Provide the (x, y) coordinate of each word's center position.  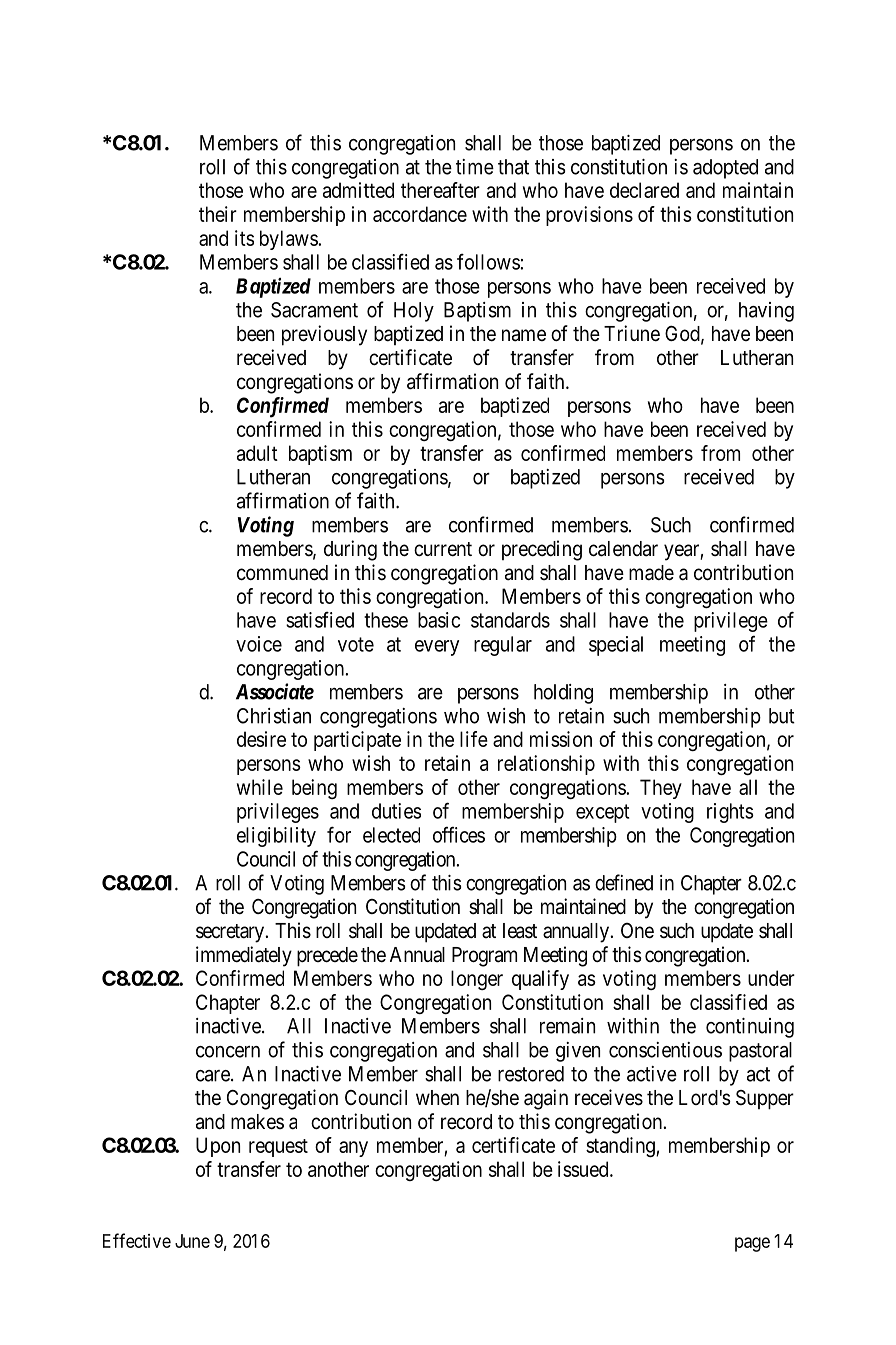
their (218, 214)
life (474, 739)
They (661, 789)
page (752, 1244)
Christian (274, 716)
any (353, 1149)
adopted (725, 169)
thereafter (440, 190)
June (192, 1241)
